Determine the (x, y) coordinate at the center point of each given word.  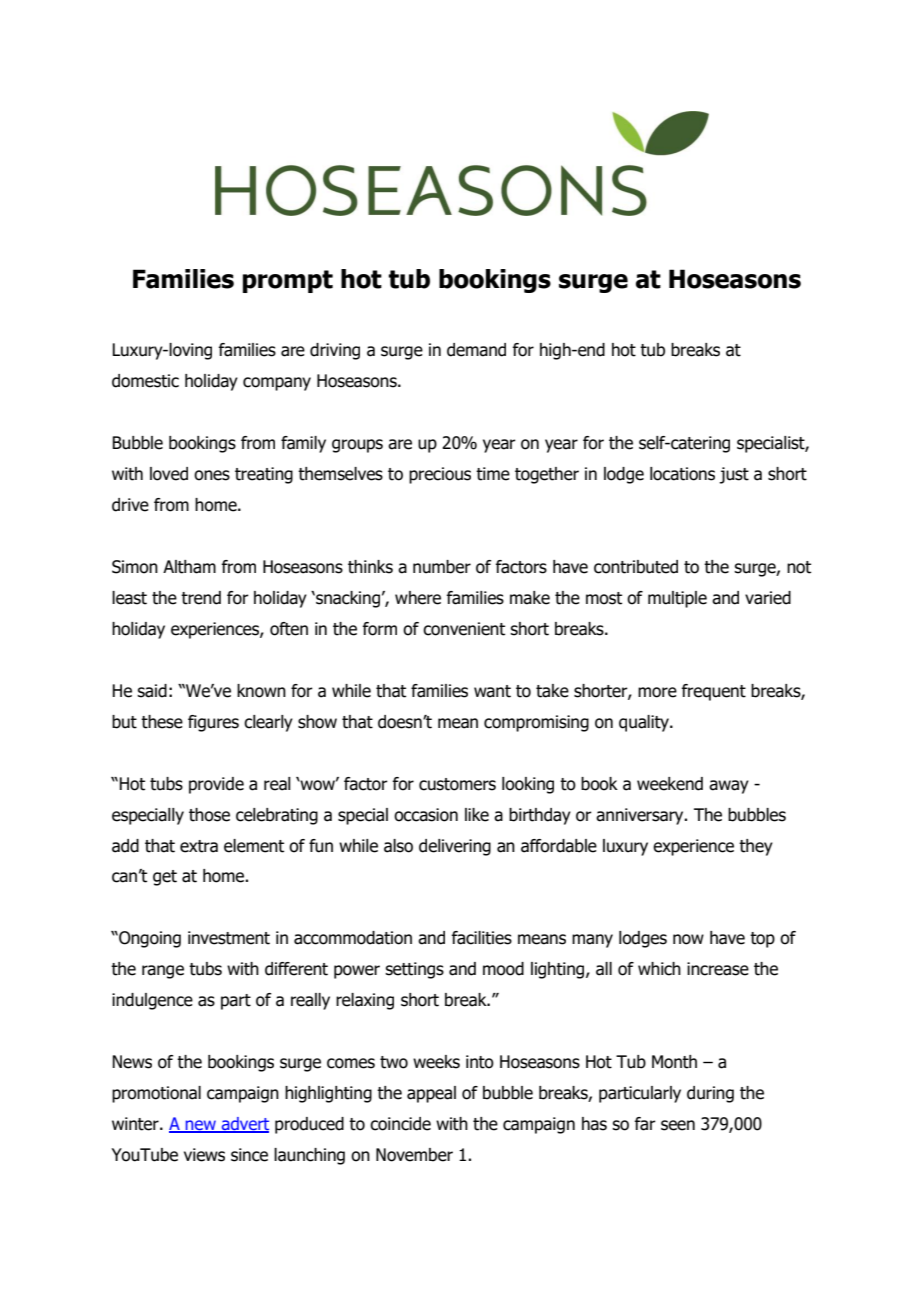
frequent (713, 692)
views (204, 1155)
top (762, 940)
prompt (288, 281)
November (414, 1155)
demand (476, 350)
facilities (481, 938)
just (734, 475)
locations (682, 474)
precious (440, 475)
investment (229, 938)
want (492, 691)
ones (212, 475)
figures (213, 723)
